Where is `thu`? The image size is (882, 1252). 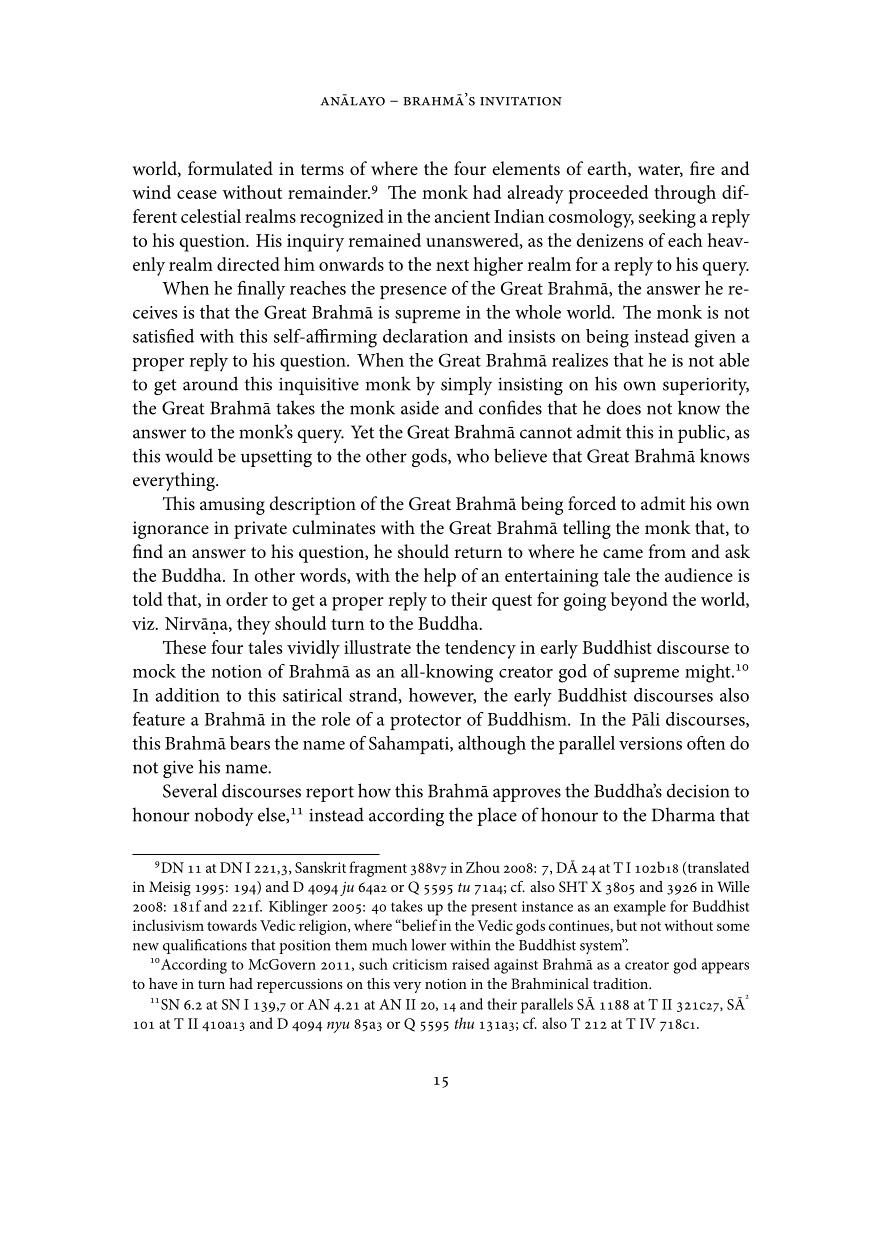 thu is located at coordinates (464, 1023).
